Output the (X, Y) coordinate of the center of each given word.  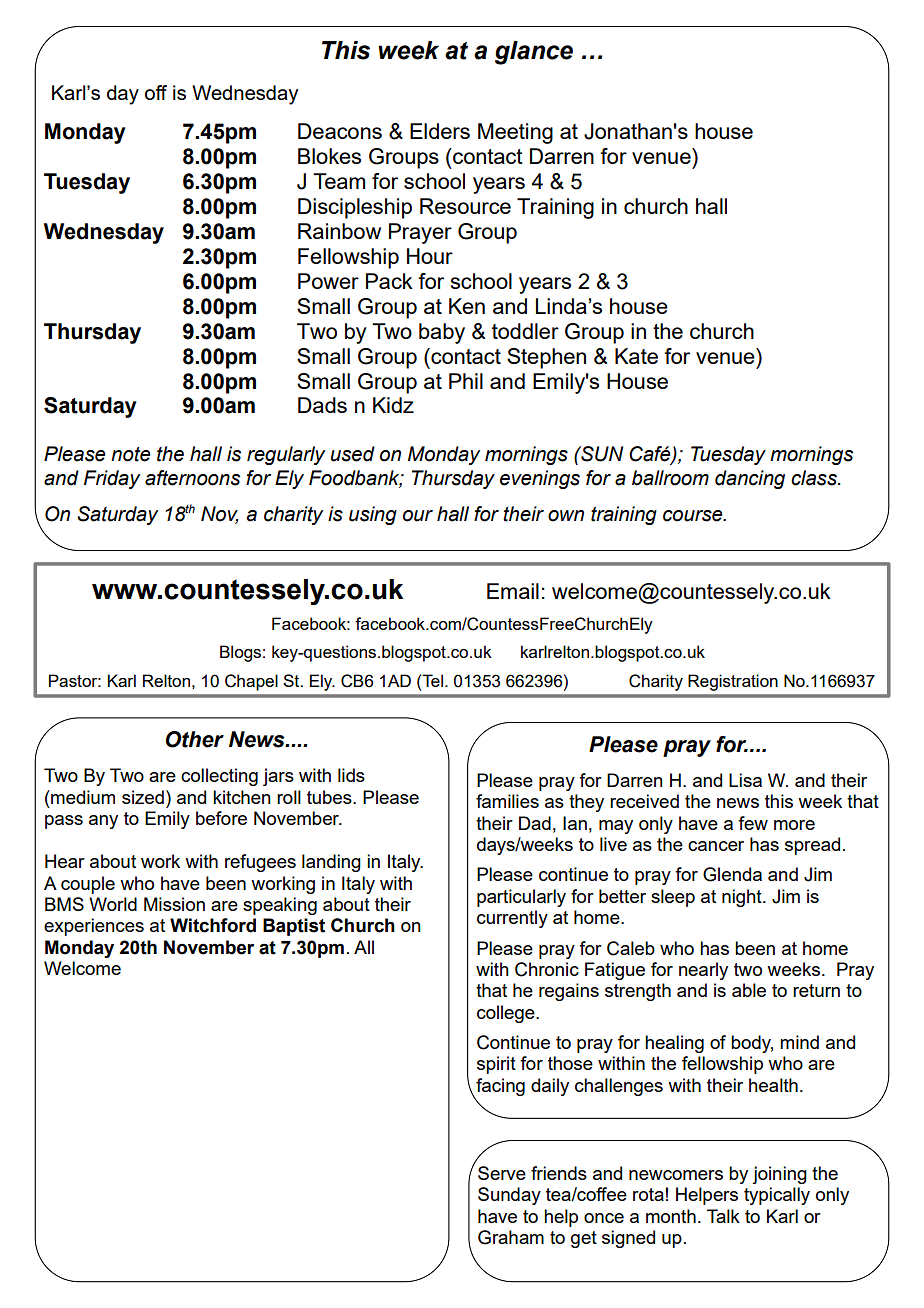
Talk (723, 1216)
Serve (502, 1173)
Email (513, 591)
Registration (733, 682)
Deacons (340, 131)
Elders (440, 131)
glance (534, 53)
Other (194, 739)
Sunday (509, 1196)
